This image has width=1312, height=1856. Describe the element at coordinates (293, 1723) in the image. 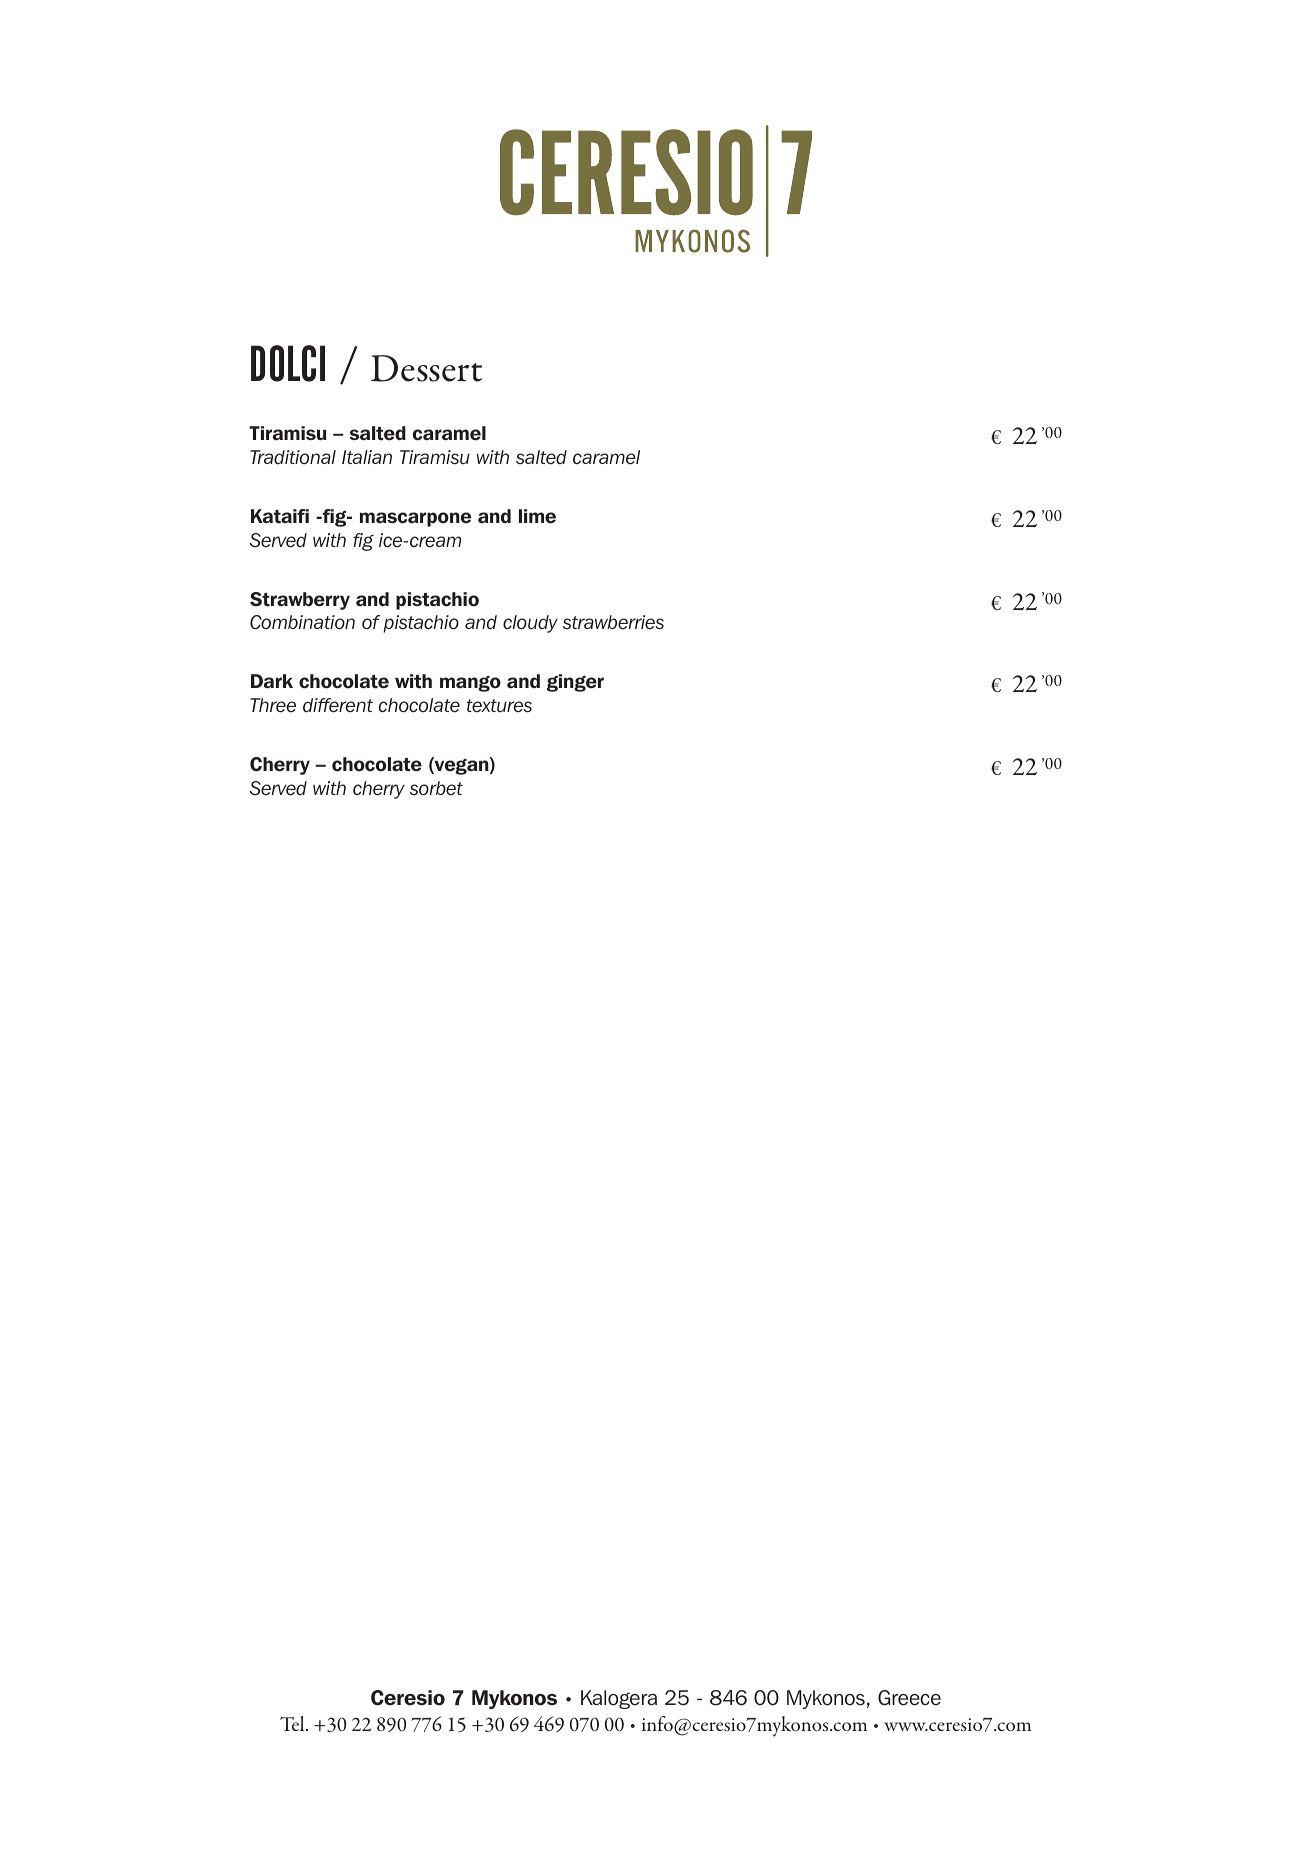

I see `Tel` at that location.
